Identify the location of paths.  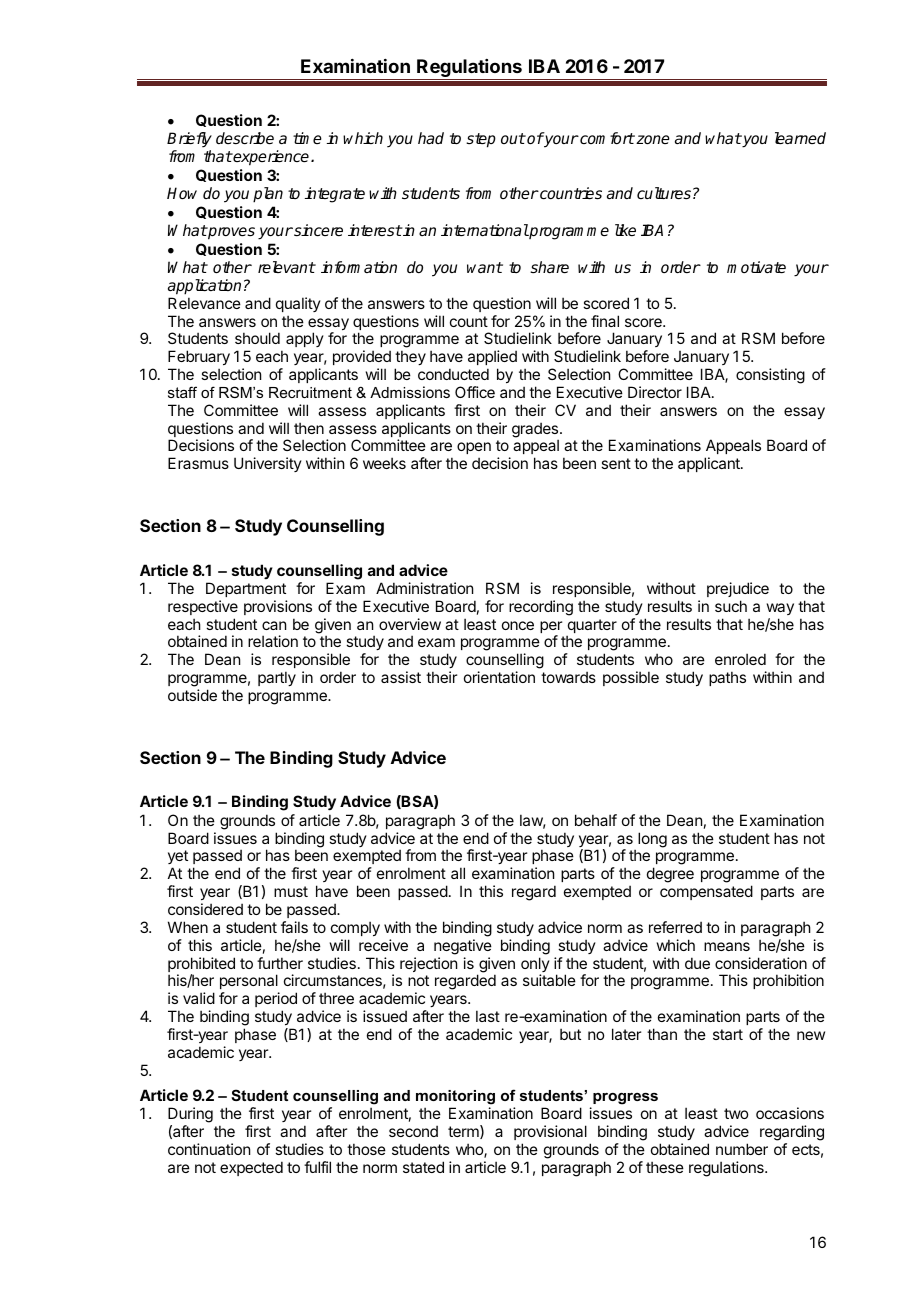
(727, 678).
